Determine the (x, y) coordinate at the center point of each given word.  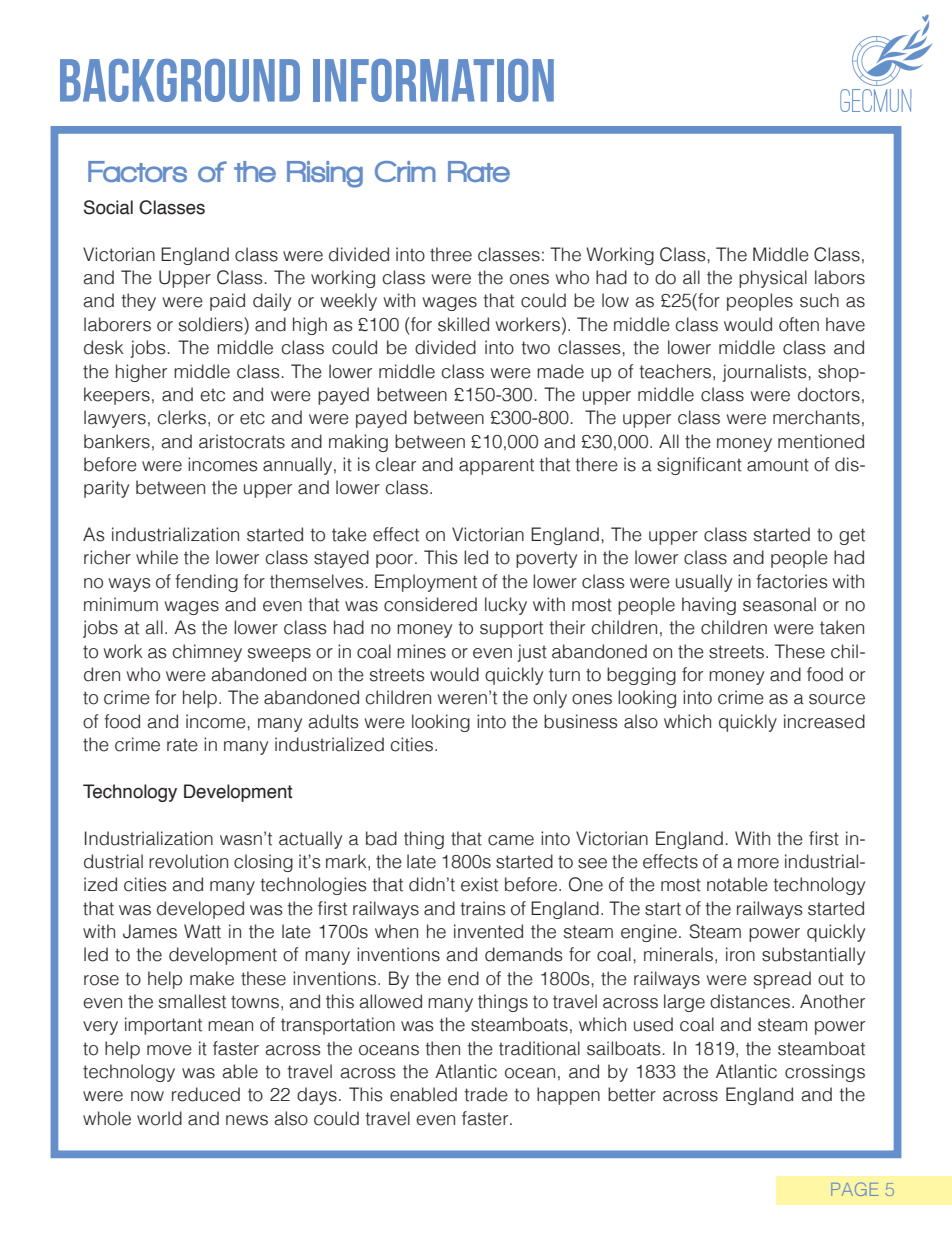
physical (773, 279)
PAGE (855, 1189)
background (180, 80)
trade (486, 1094)
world (159, 1118)
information (433, 80)
